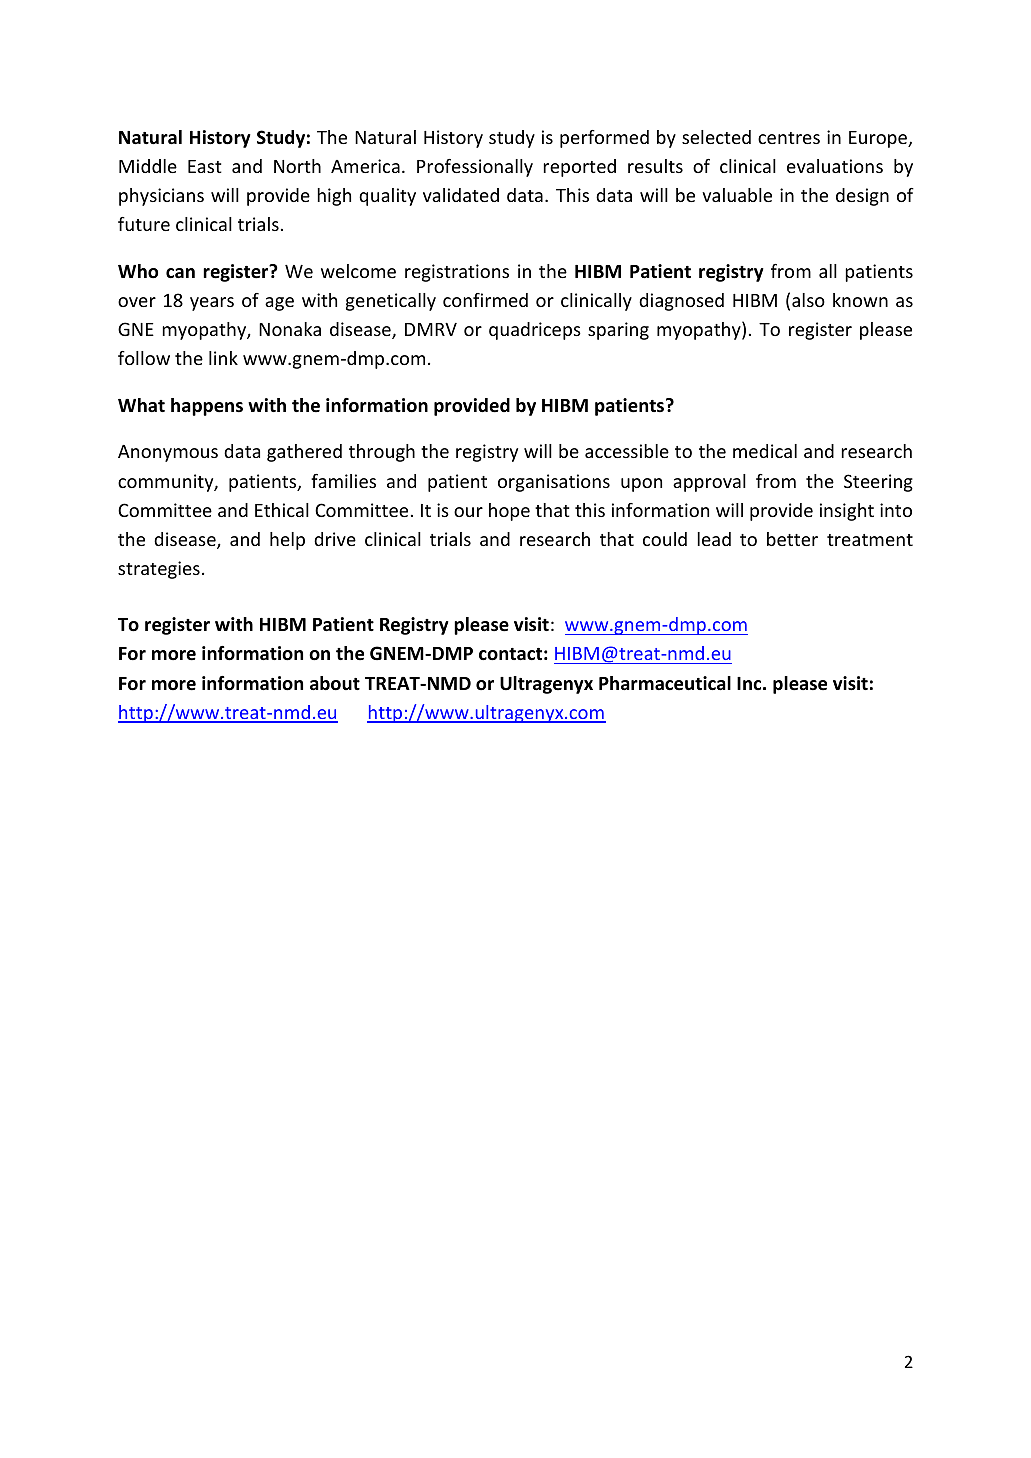  Describe the element at coordinates (792, 539) in the screenshot. I see `better` at that location.
